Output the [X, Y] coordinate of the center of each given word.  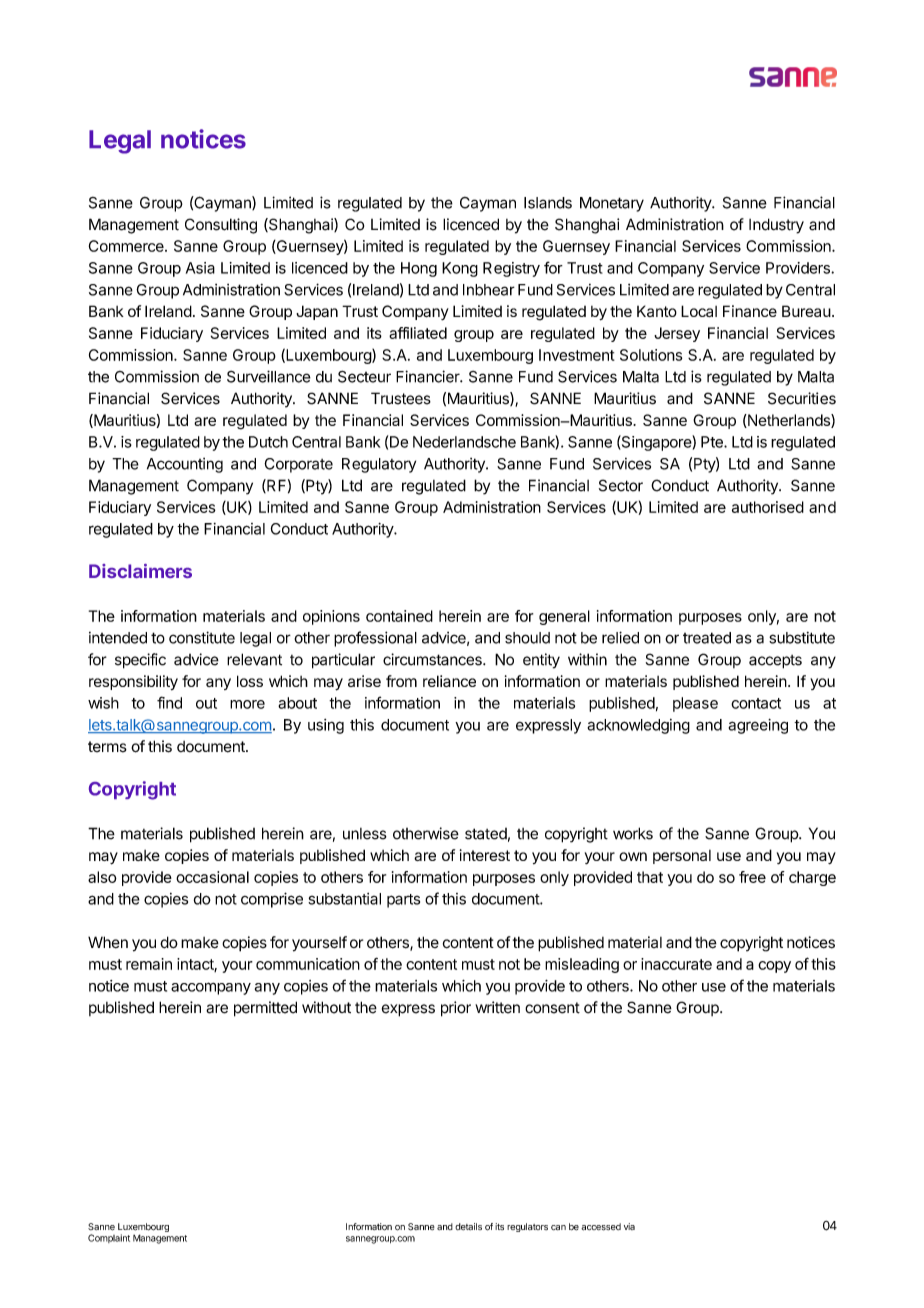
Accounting [185, 465]
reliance [449, 681]
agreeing [758, 726]
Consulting [221, 226]
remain [149, 964]
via [629, 1226]
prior [456, 1009]
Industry [776, 226]
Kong [460, 269]
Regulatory [379, 465]
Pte [713, 442]
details [468, 1226]
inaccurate [676, 964]
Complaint [109, 1238]
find [169, 702]
